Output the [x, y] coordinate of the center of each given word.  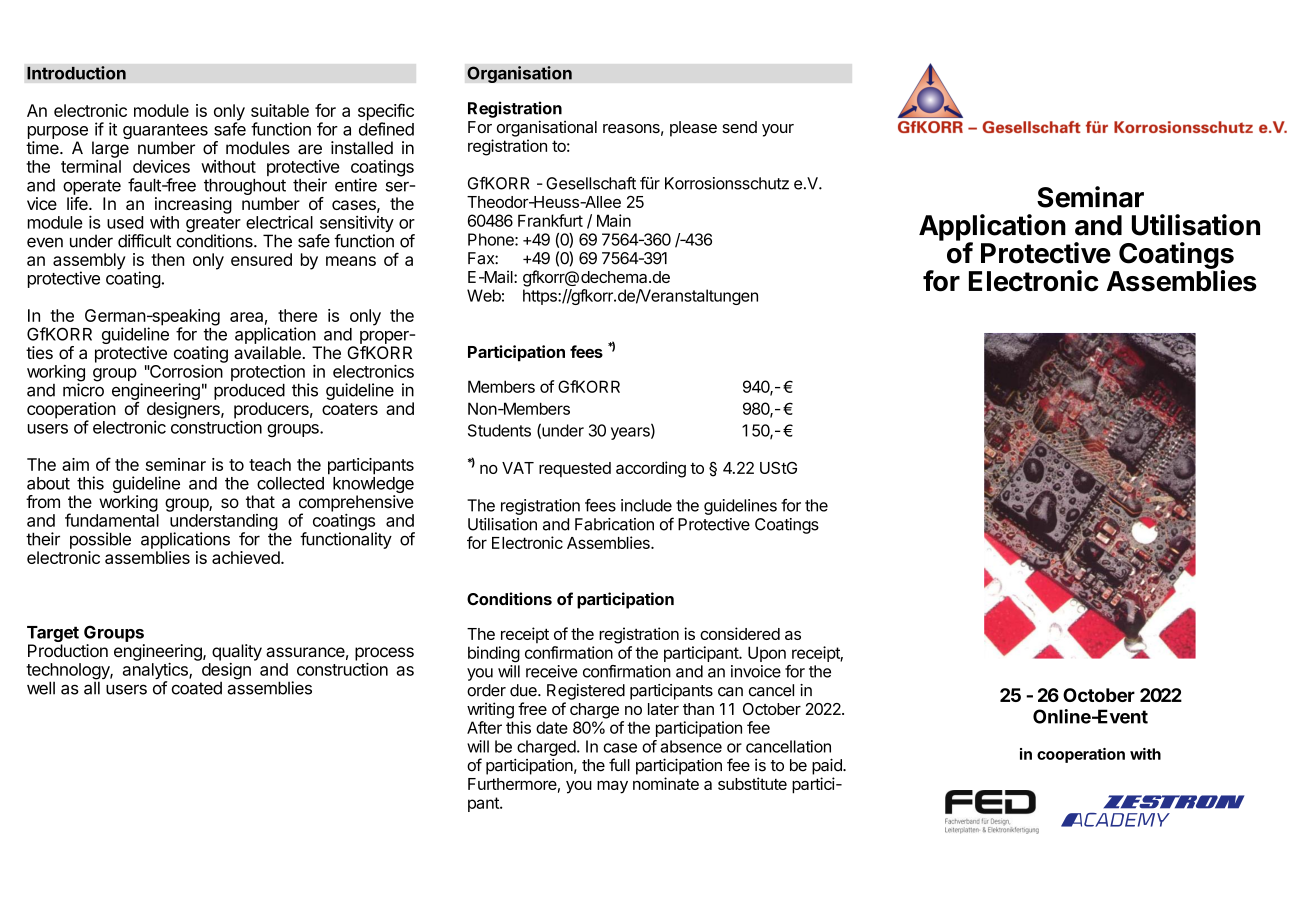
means [351, 261]
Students [499, 430]
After [484, 727]
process [384, 655]
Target [53, 635]
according [651, 469]
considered [740, 633]
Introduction [76, 73]
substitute [752, 783]
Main [614, 220]
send [739, 127]
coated [197, 688]
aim [75, 464]
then [167, 259]
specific [386, 113]
